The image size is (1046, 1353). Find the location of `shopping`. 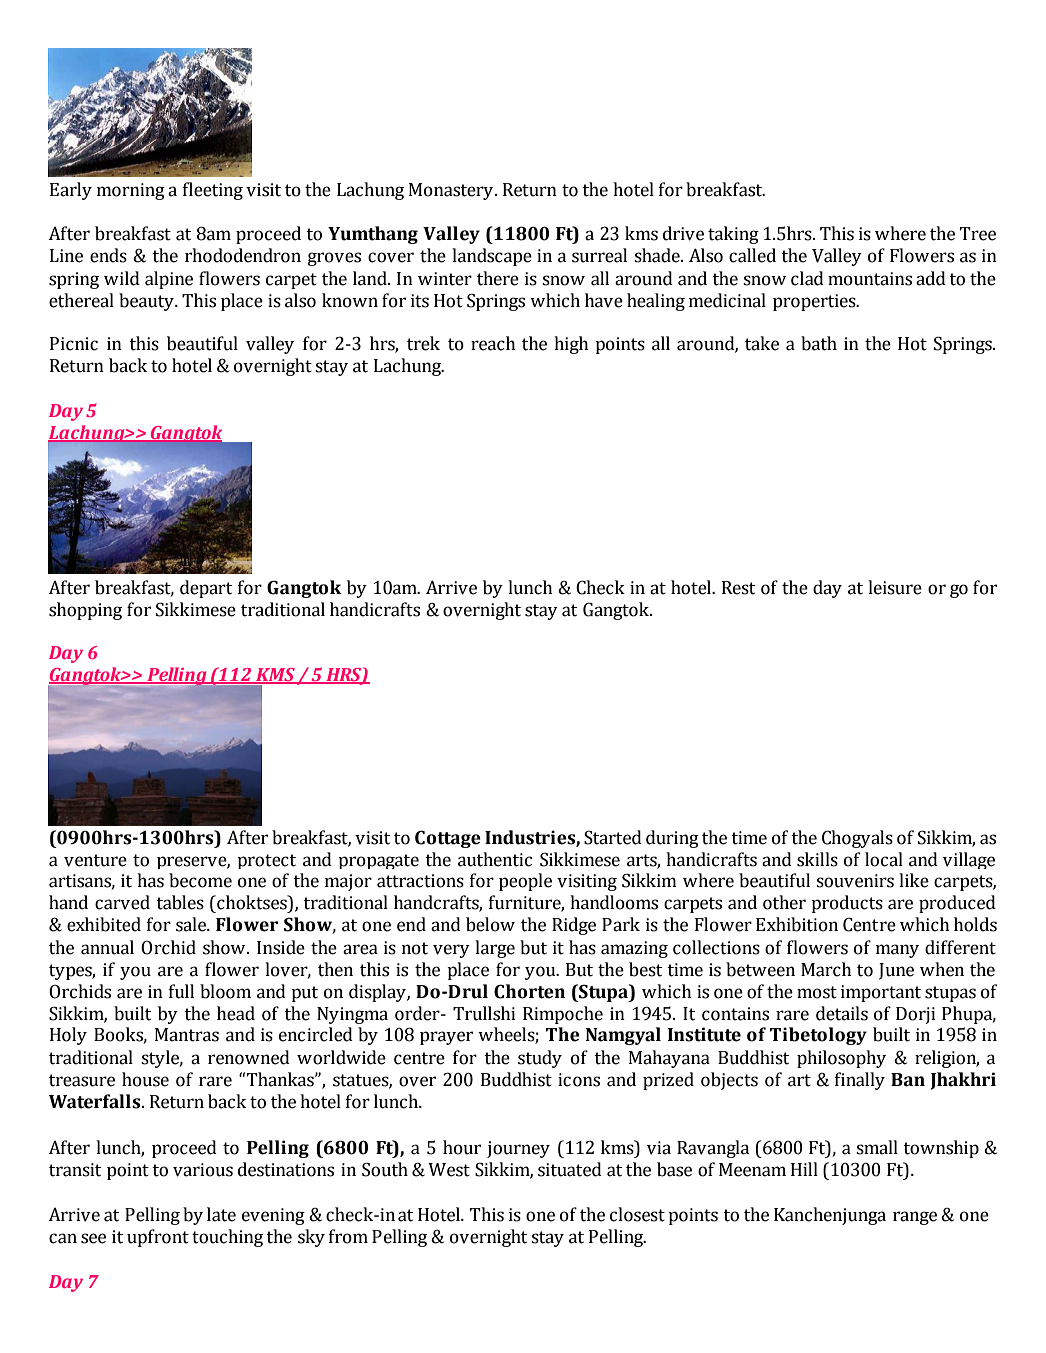

shopping is located at coordinates (85, 611).
